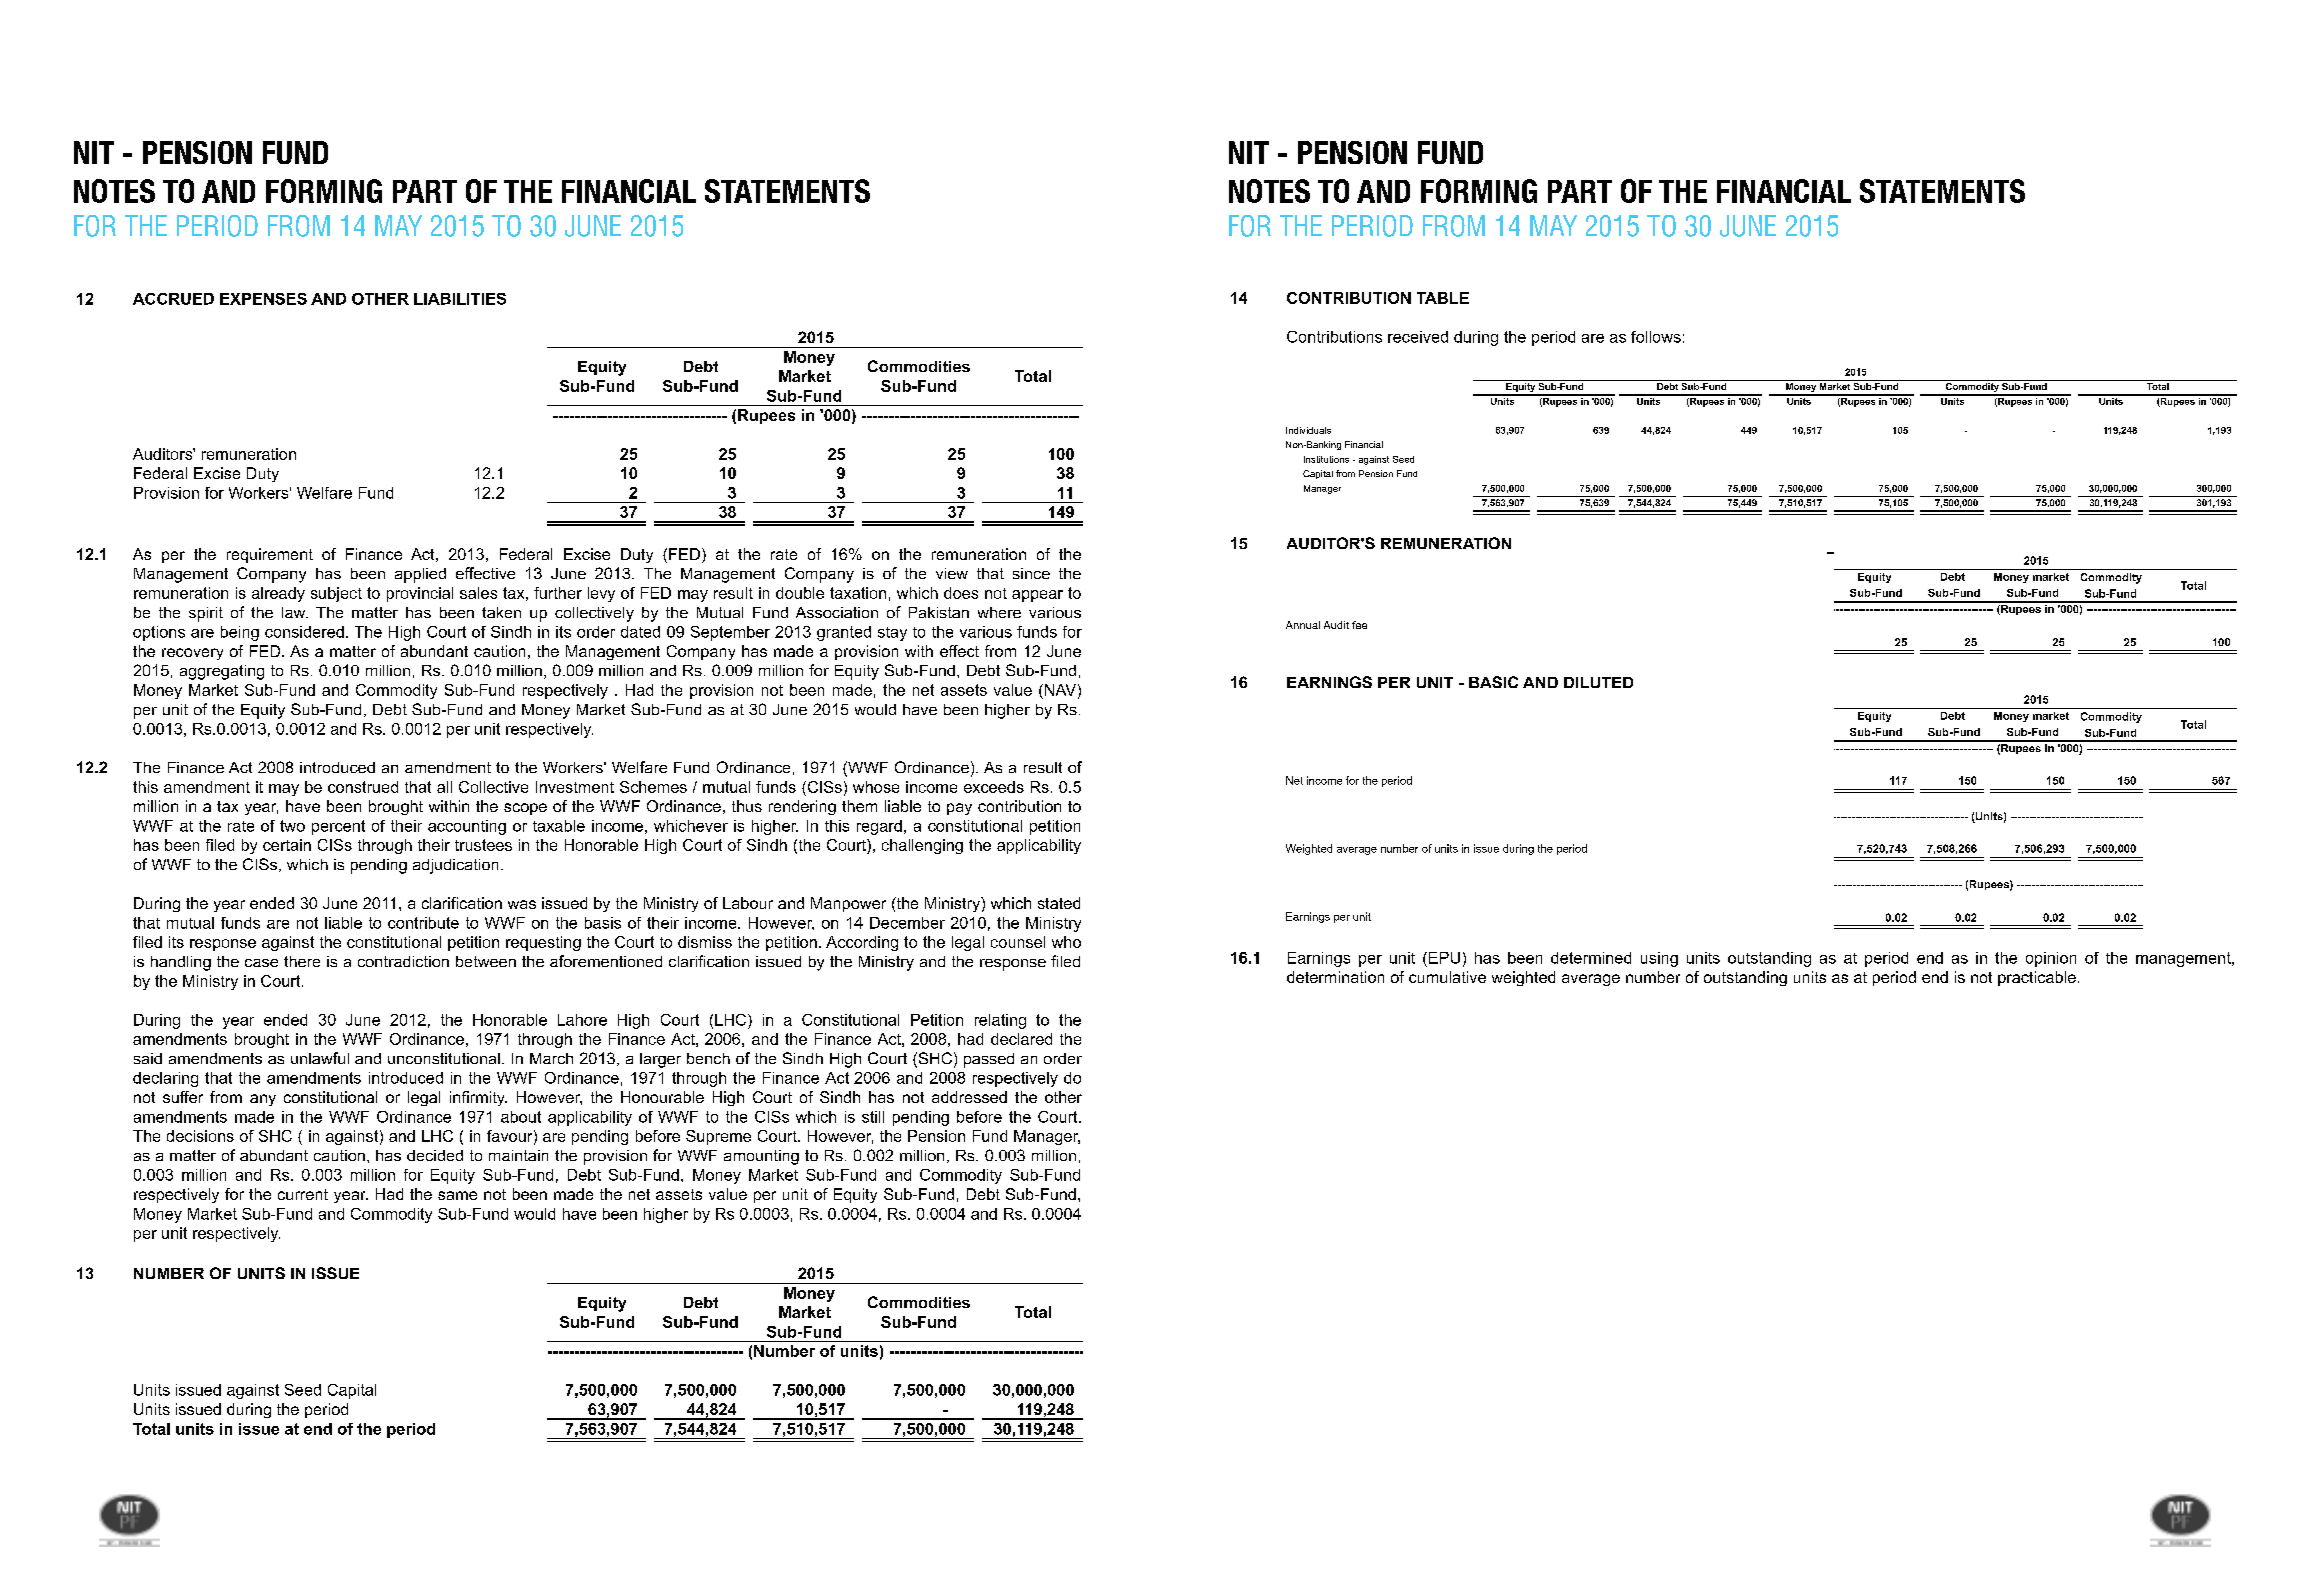 This page has height=1590, width=2310. What do you see at coordinates (336, 594) in the page?
I see `subject` at bounding box center [336, 594].
